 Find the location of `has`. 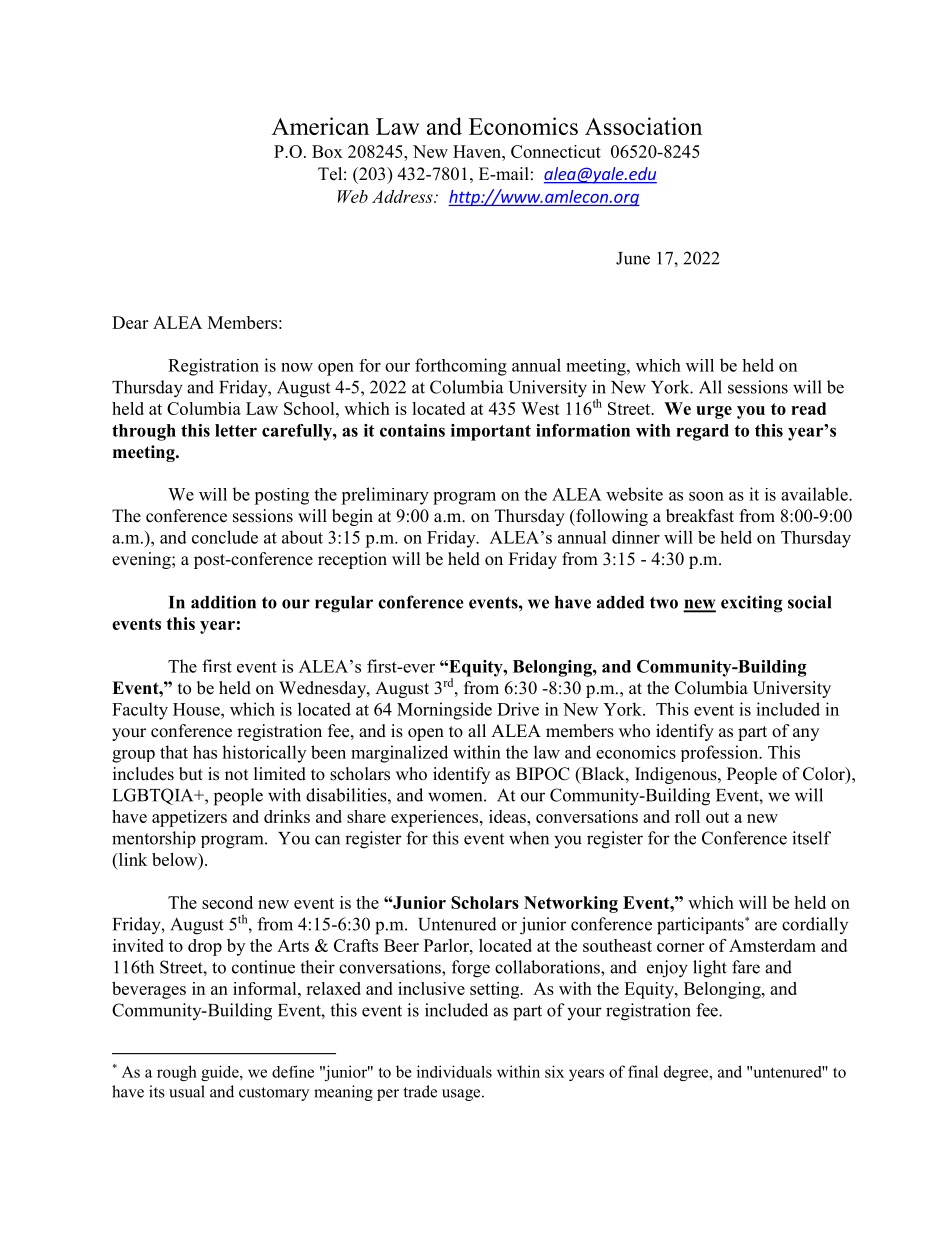

has is located at coordinates (205, 752).
